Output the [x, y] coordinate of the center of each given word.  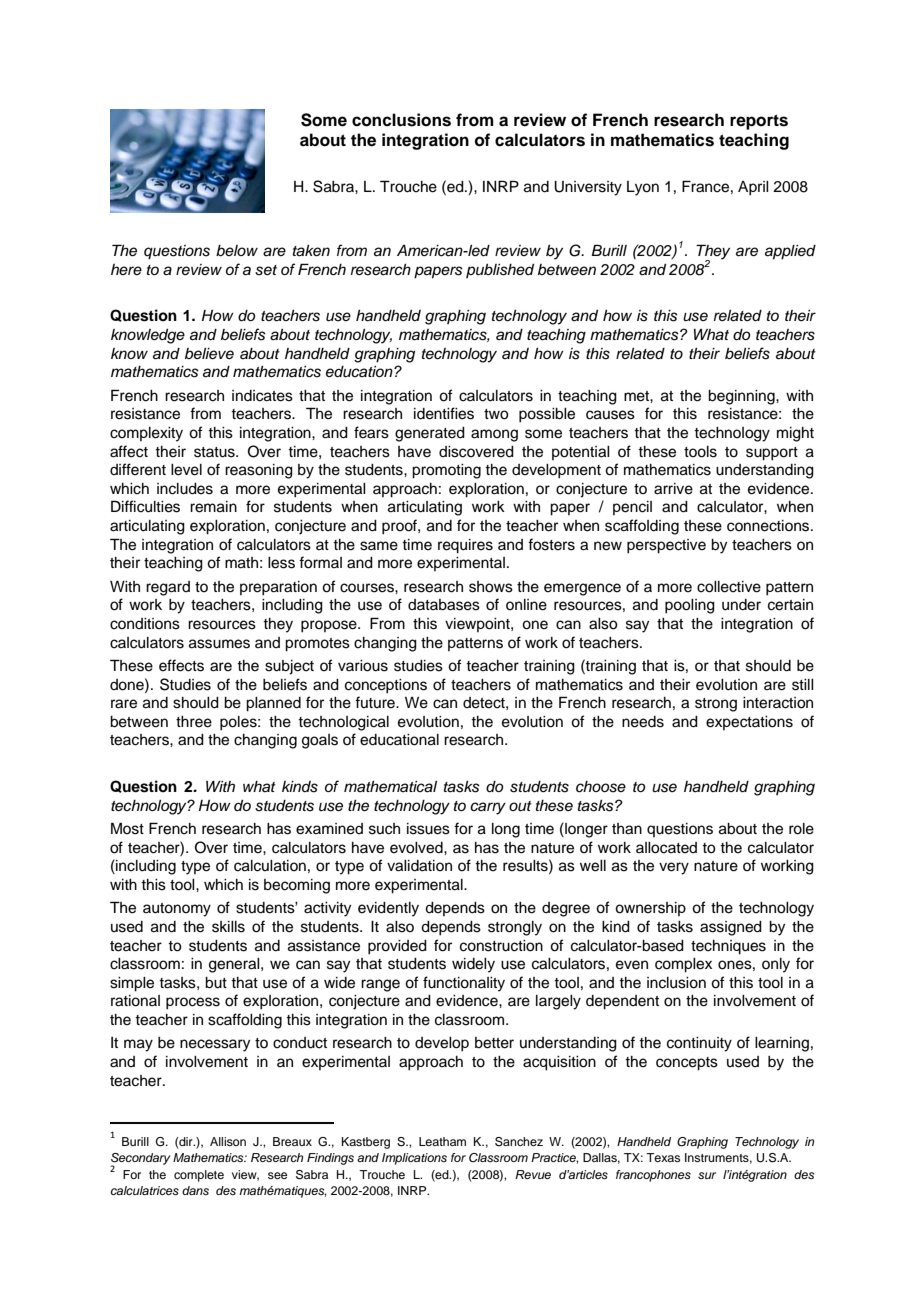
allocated [666, 848]
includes [185, 489]
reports [759, 122]
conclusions [401, 120]
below [237, 250]
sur [707, 1175]
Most [127, 828]
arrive [673, 489]
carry [488, 808]
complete [199, 1176]
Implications [414, 1159]
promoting [446, 471]
